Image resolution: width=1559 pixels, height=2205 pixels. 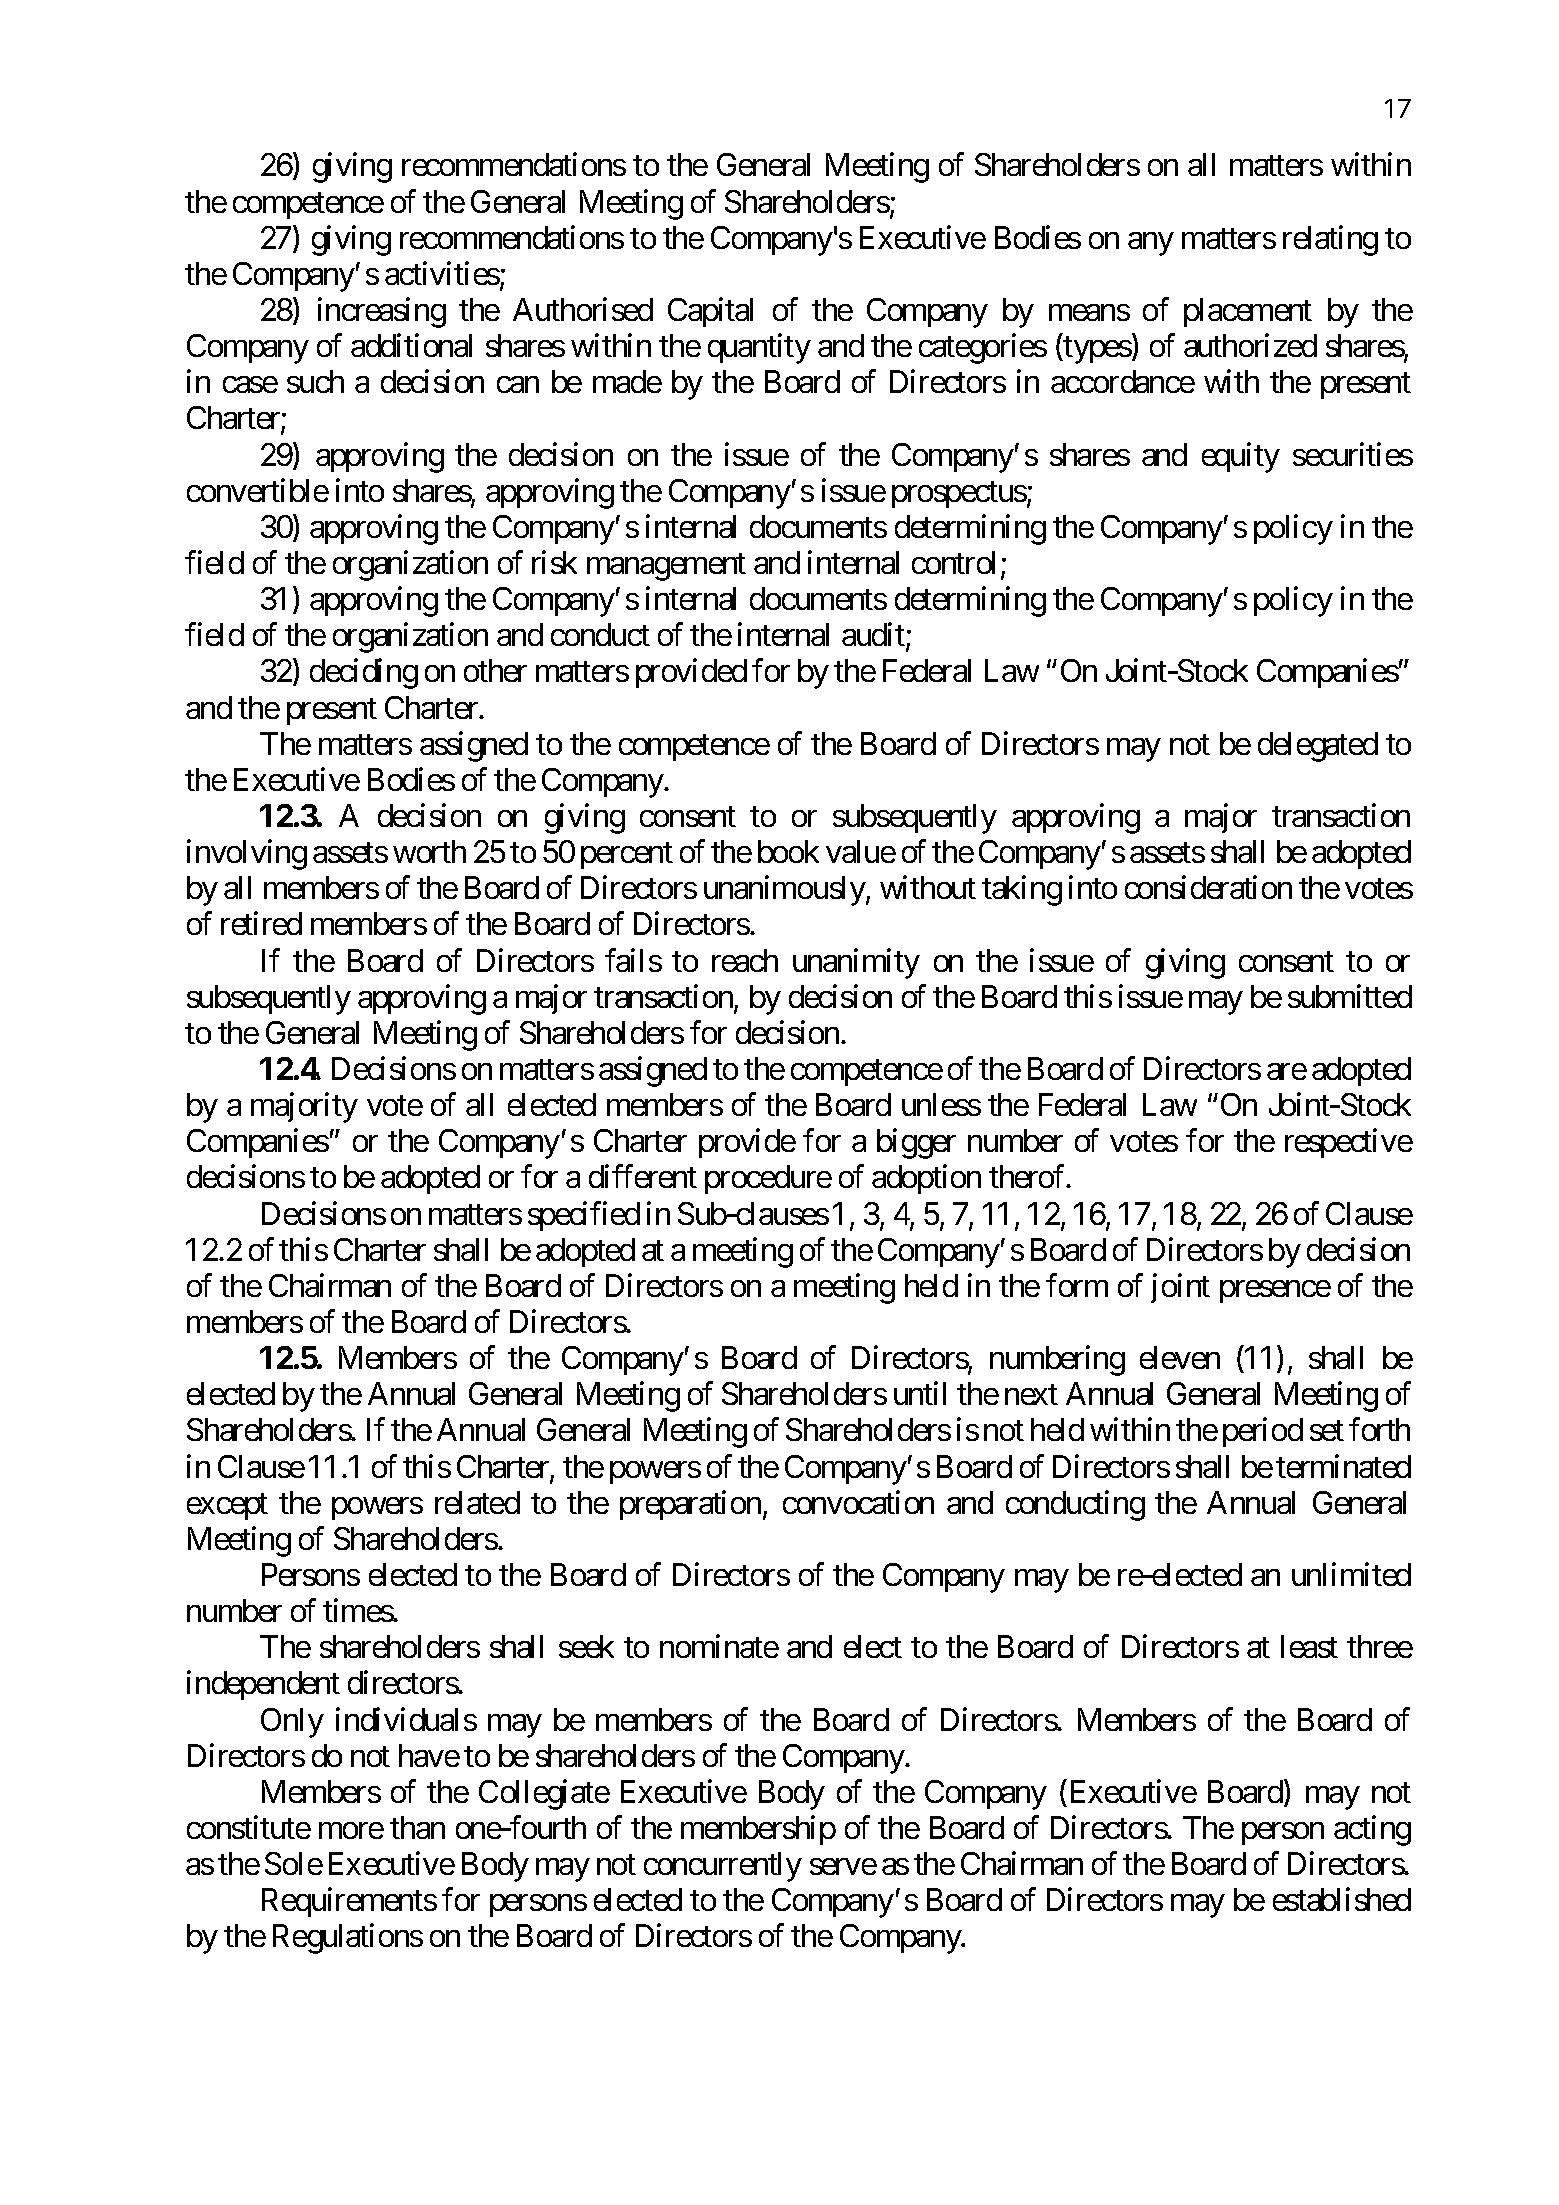 What do you see at coordinates (759, 349) in the screenshot?
I see `quantity` at bounding box center [759, 349].
